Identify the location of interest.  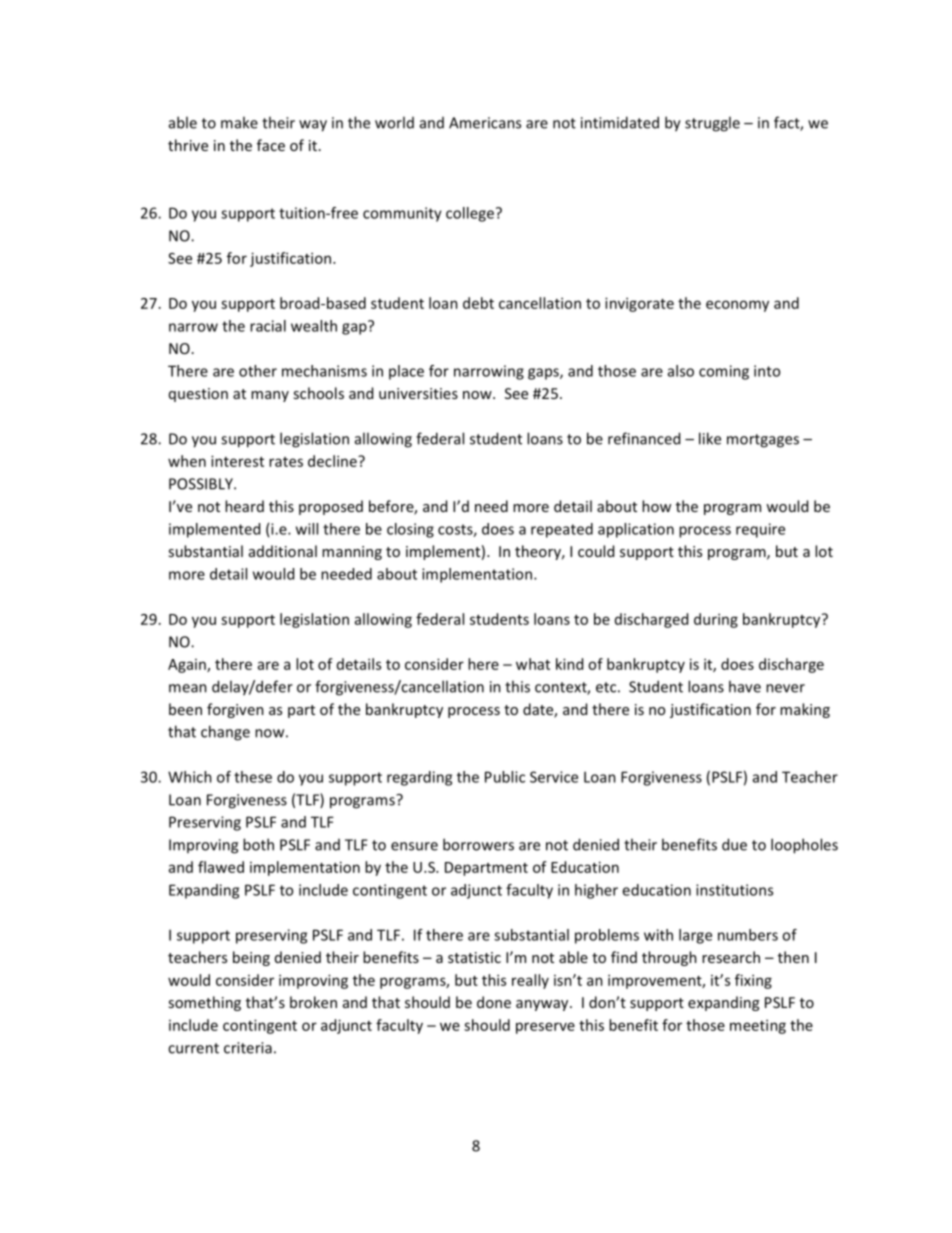
(237, 461).
